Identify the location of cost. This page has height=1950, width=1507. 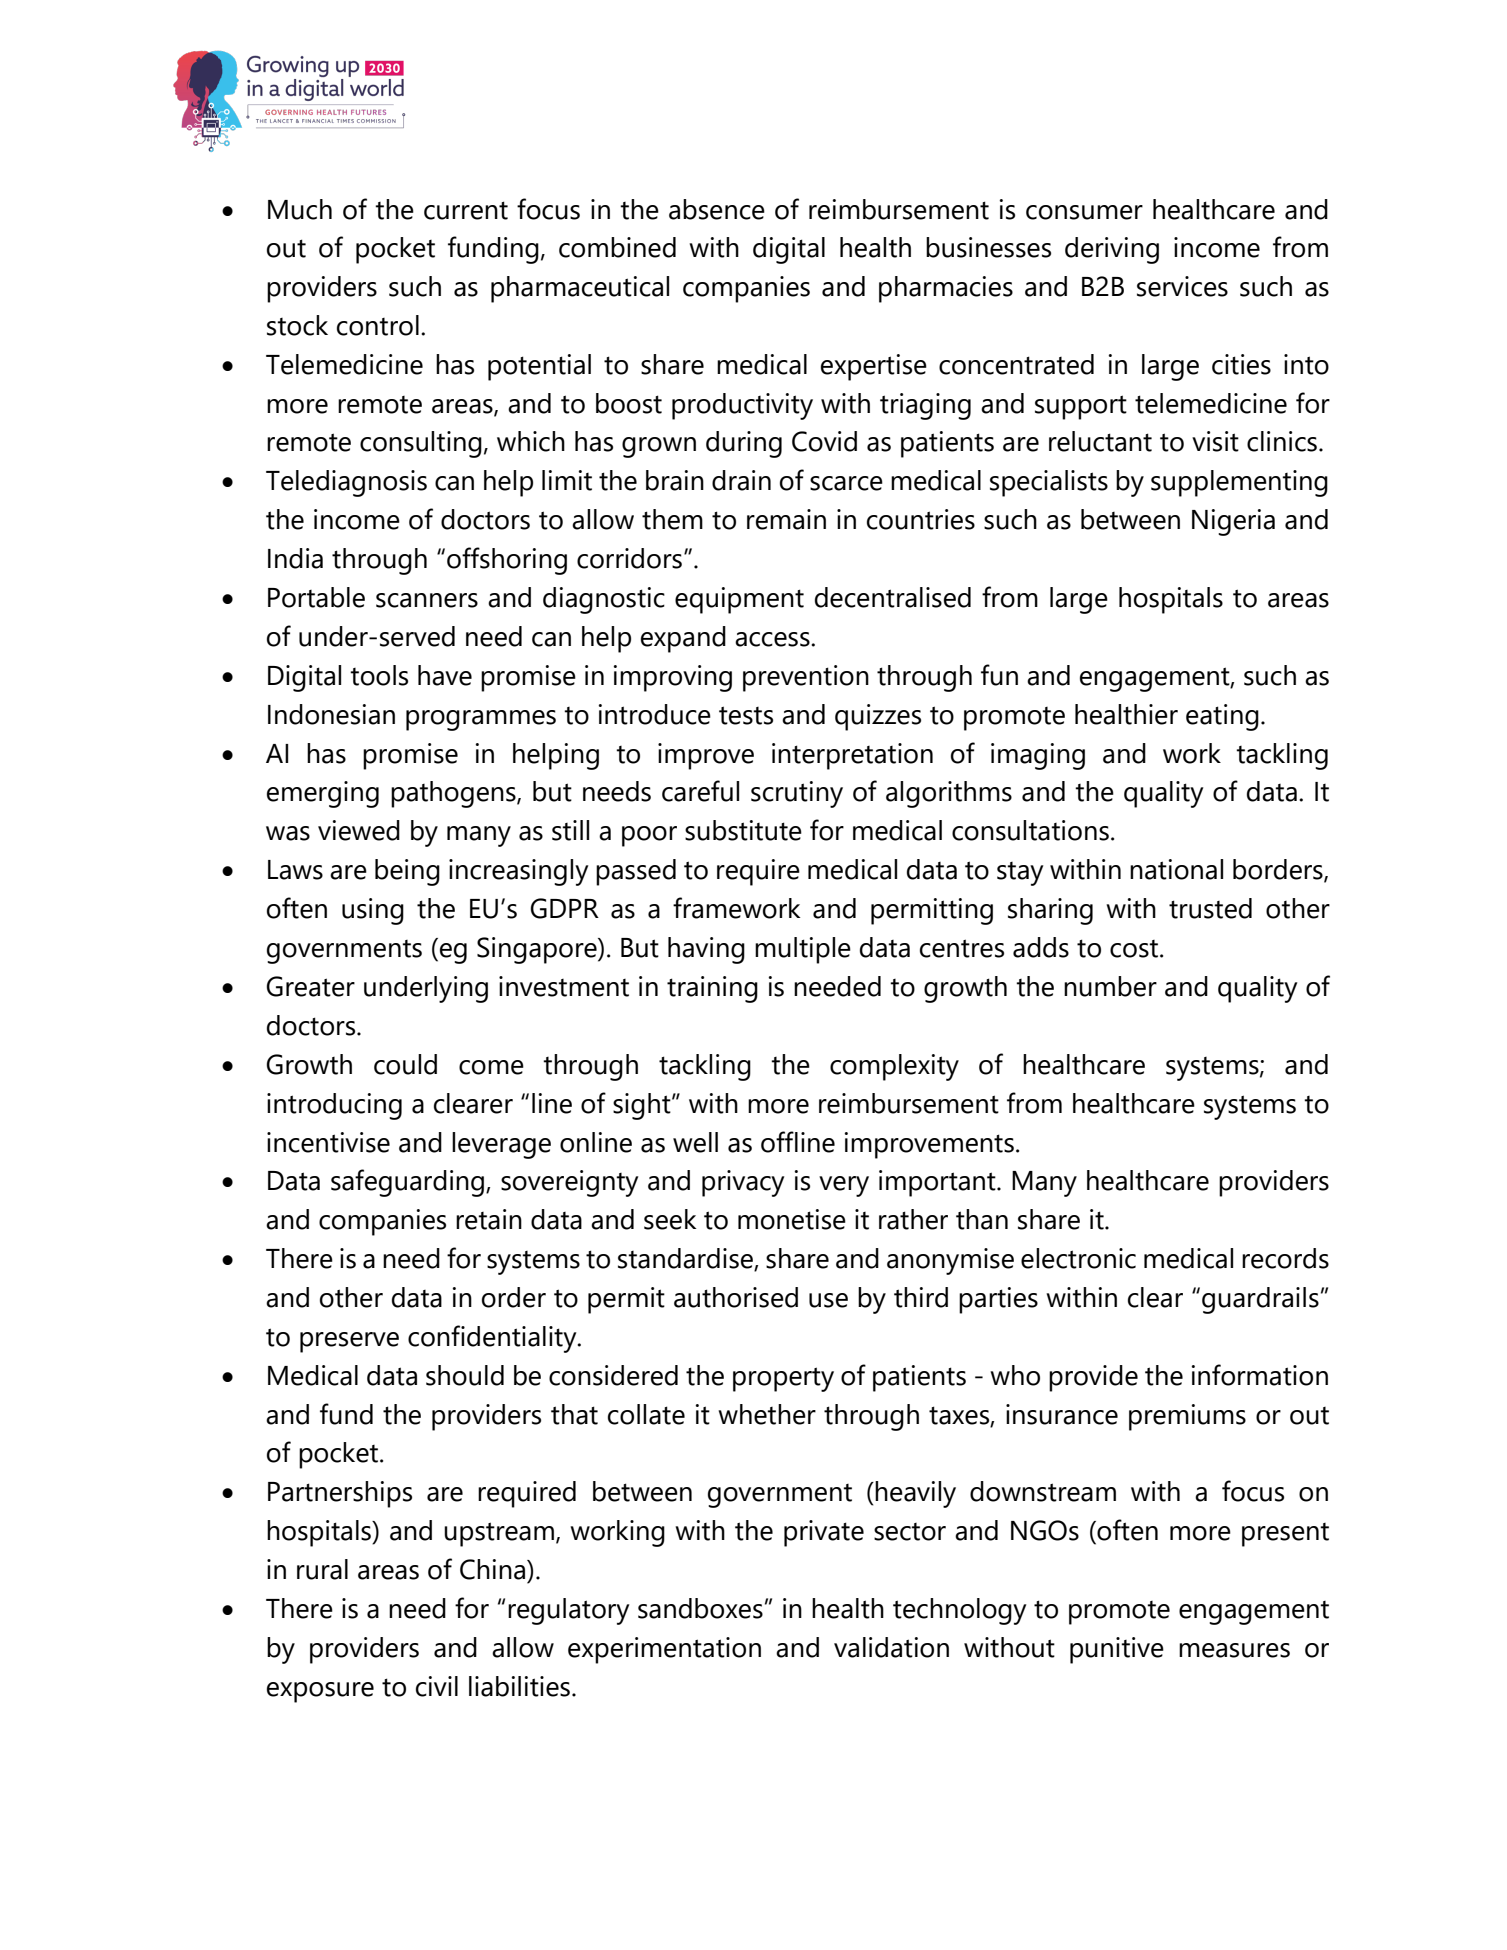
(1134, 949).
